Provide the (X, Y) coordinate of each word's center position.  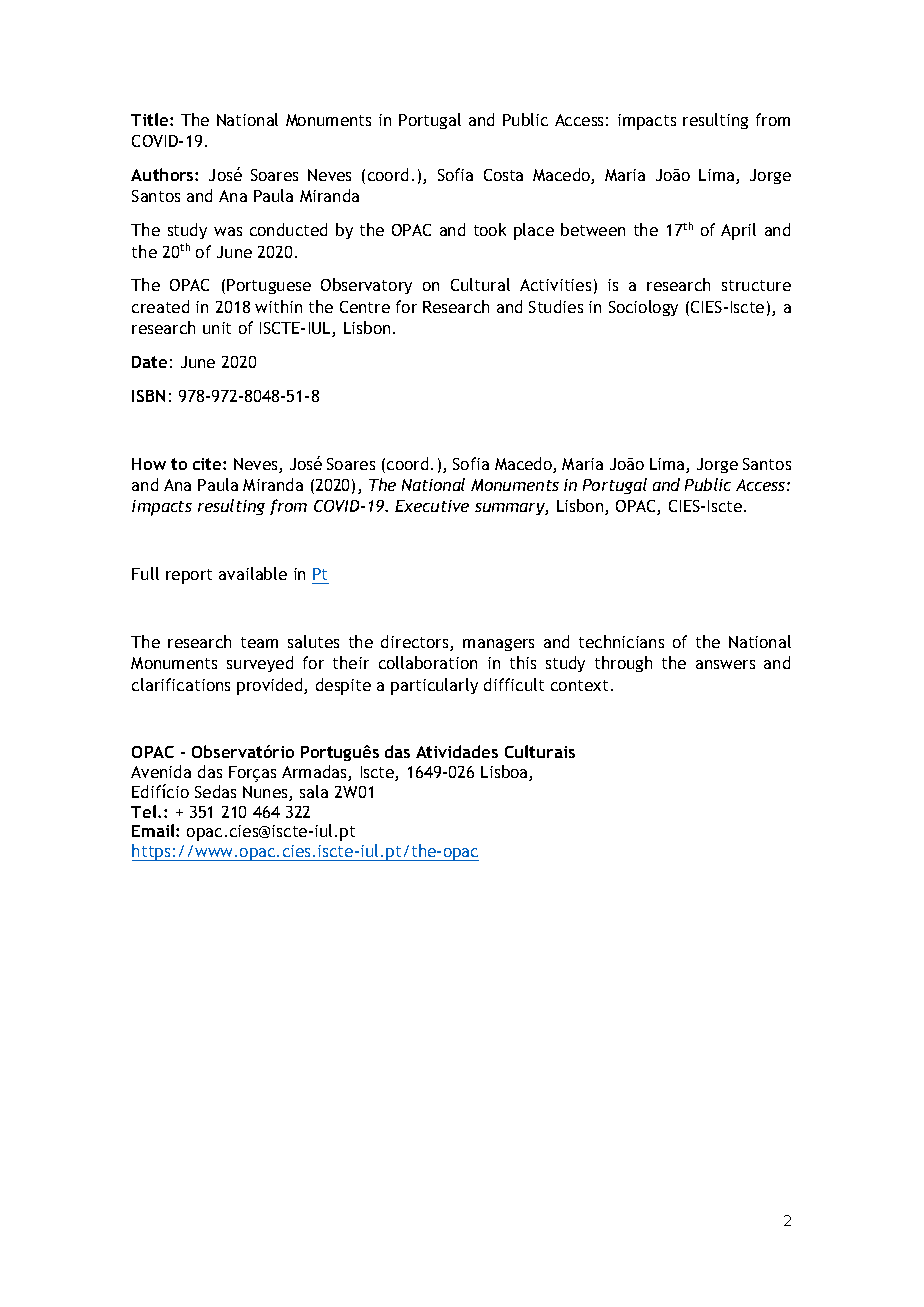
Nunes (266, 793)
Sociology (643, 308)
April (738, 231)
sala (314, 791)
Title (151, 119)
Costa (503, 175)
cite (208, 464)
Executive (432, 506)
